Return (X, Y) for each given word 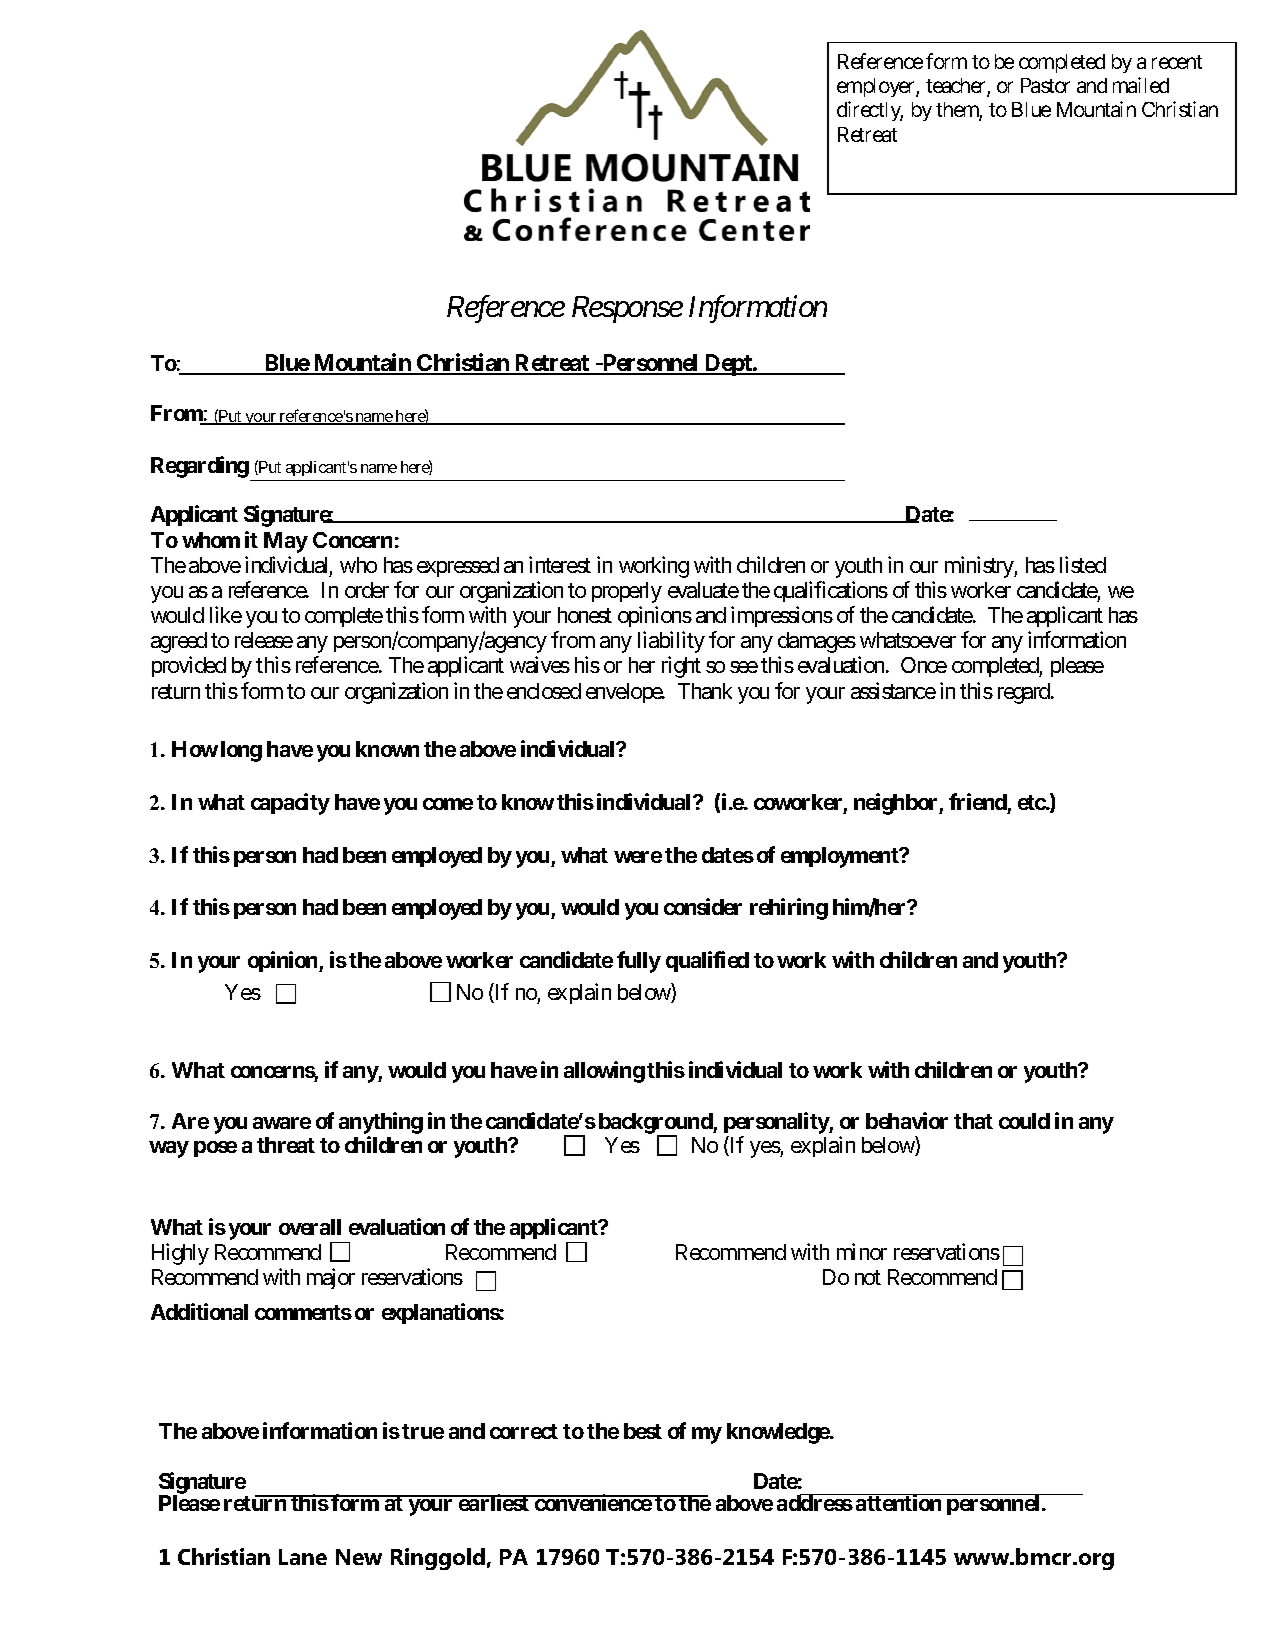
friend (978, 801)
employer (877, 87)
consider (703, 906)
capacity (290, 804)
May (286, 542)
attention (899, 1502)
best (643, 1431)
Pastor (1045, 85)
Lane (303, 1557)
